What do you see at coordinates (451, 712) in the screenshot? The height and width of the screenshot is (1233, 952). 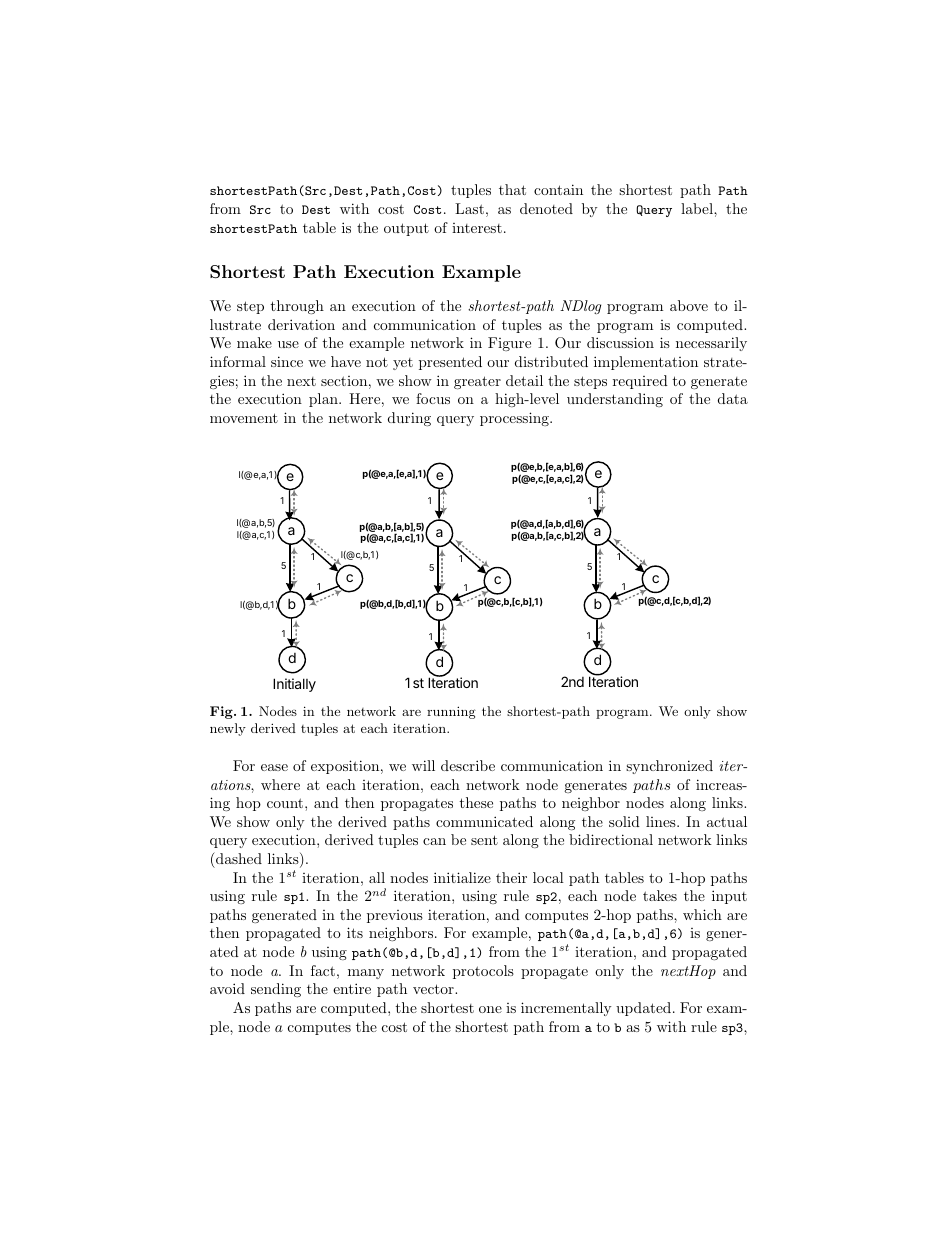 I see `running` at bounding box center [451, 712].
